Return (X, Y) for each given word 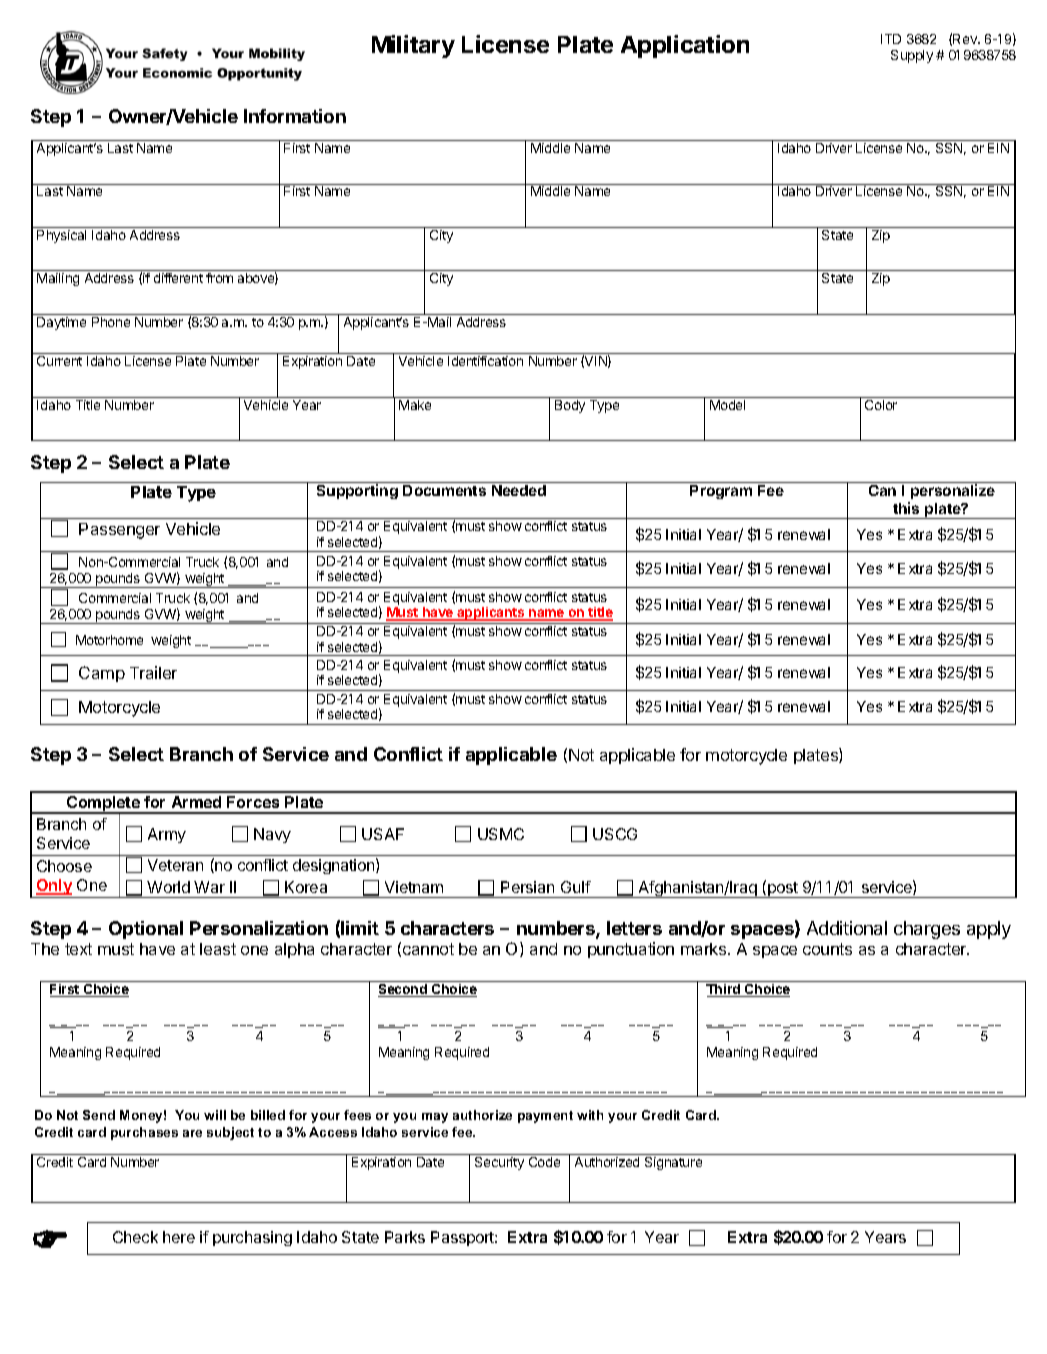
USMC (501, 834)
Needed (519, 490)
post (783, 890)
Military (413, 46)
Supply (912, 56)
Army (167, 835)
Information (295, 116)
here (179, 1237)
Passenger (119, 531)
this (906, 508)
